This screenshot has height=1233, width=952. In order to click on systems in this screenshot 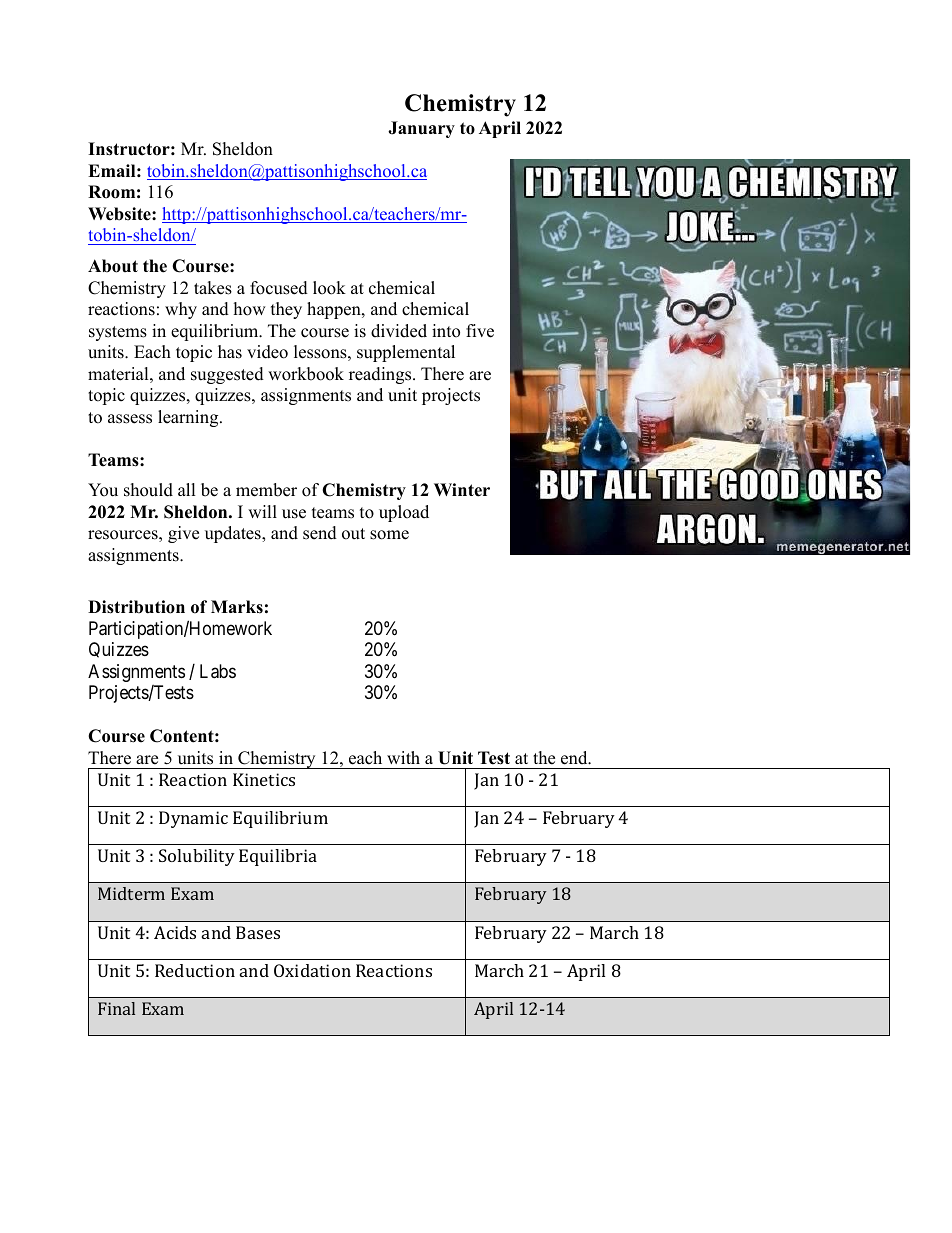, I will do `click(118, 333)`.
